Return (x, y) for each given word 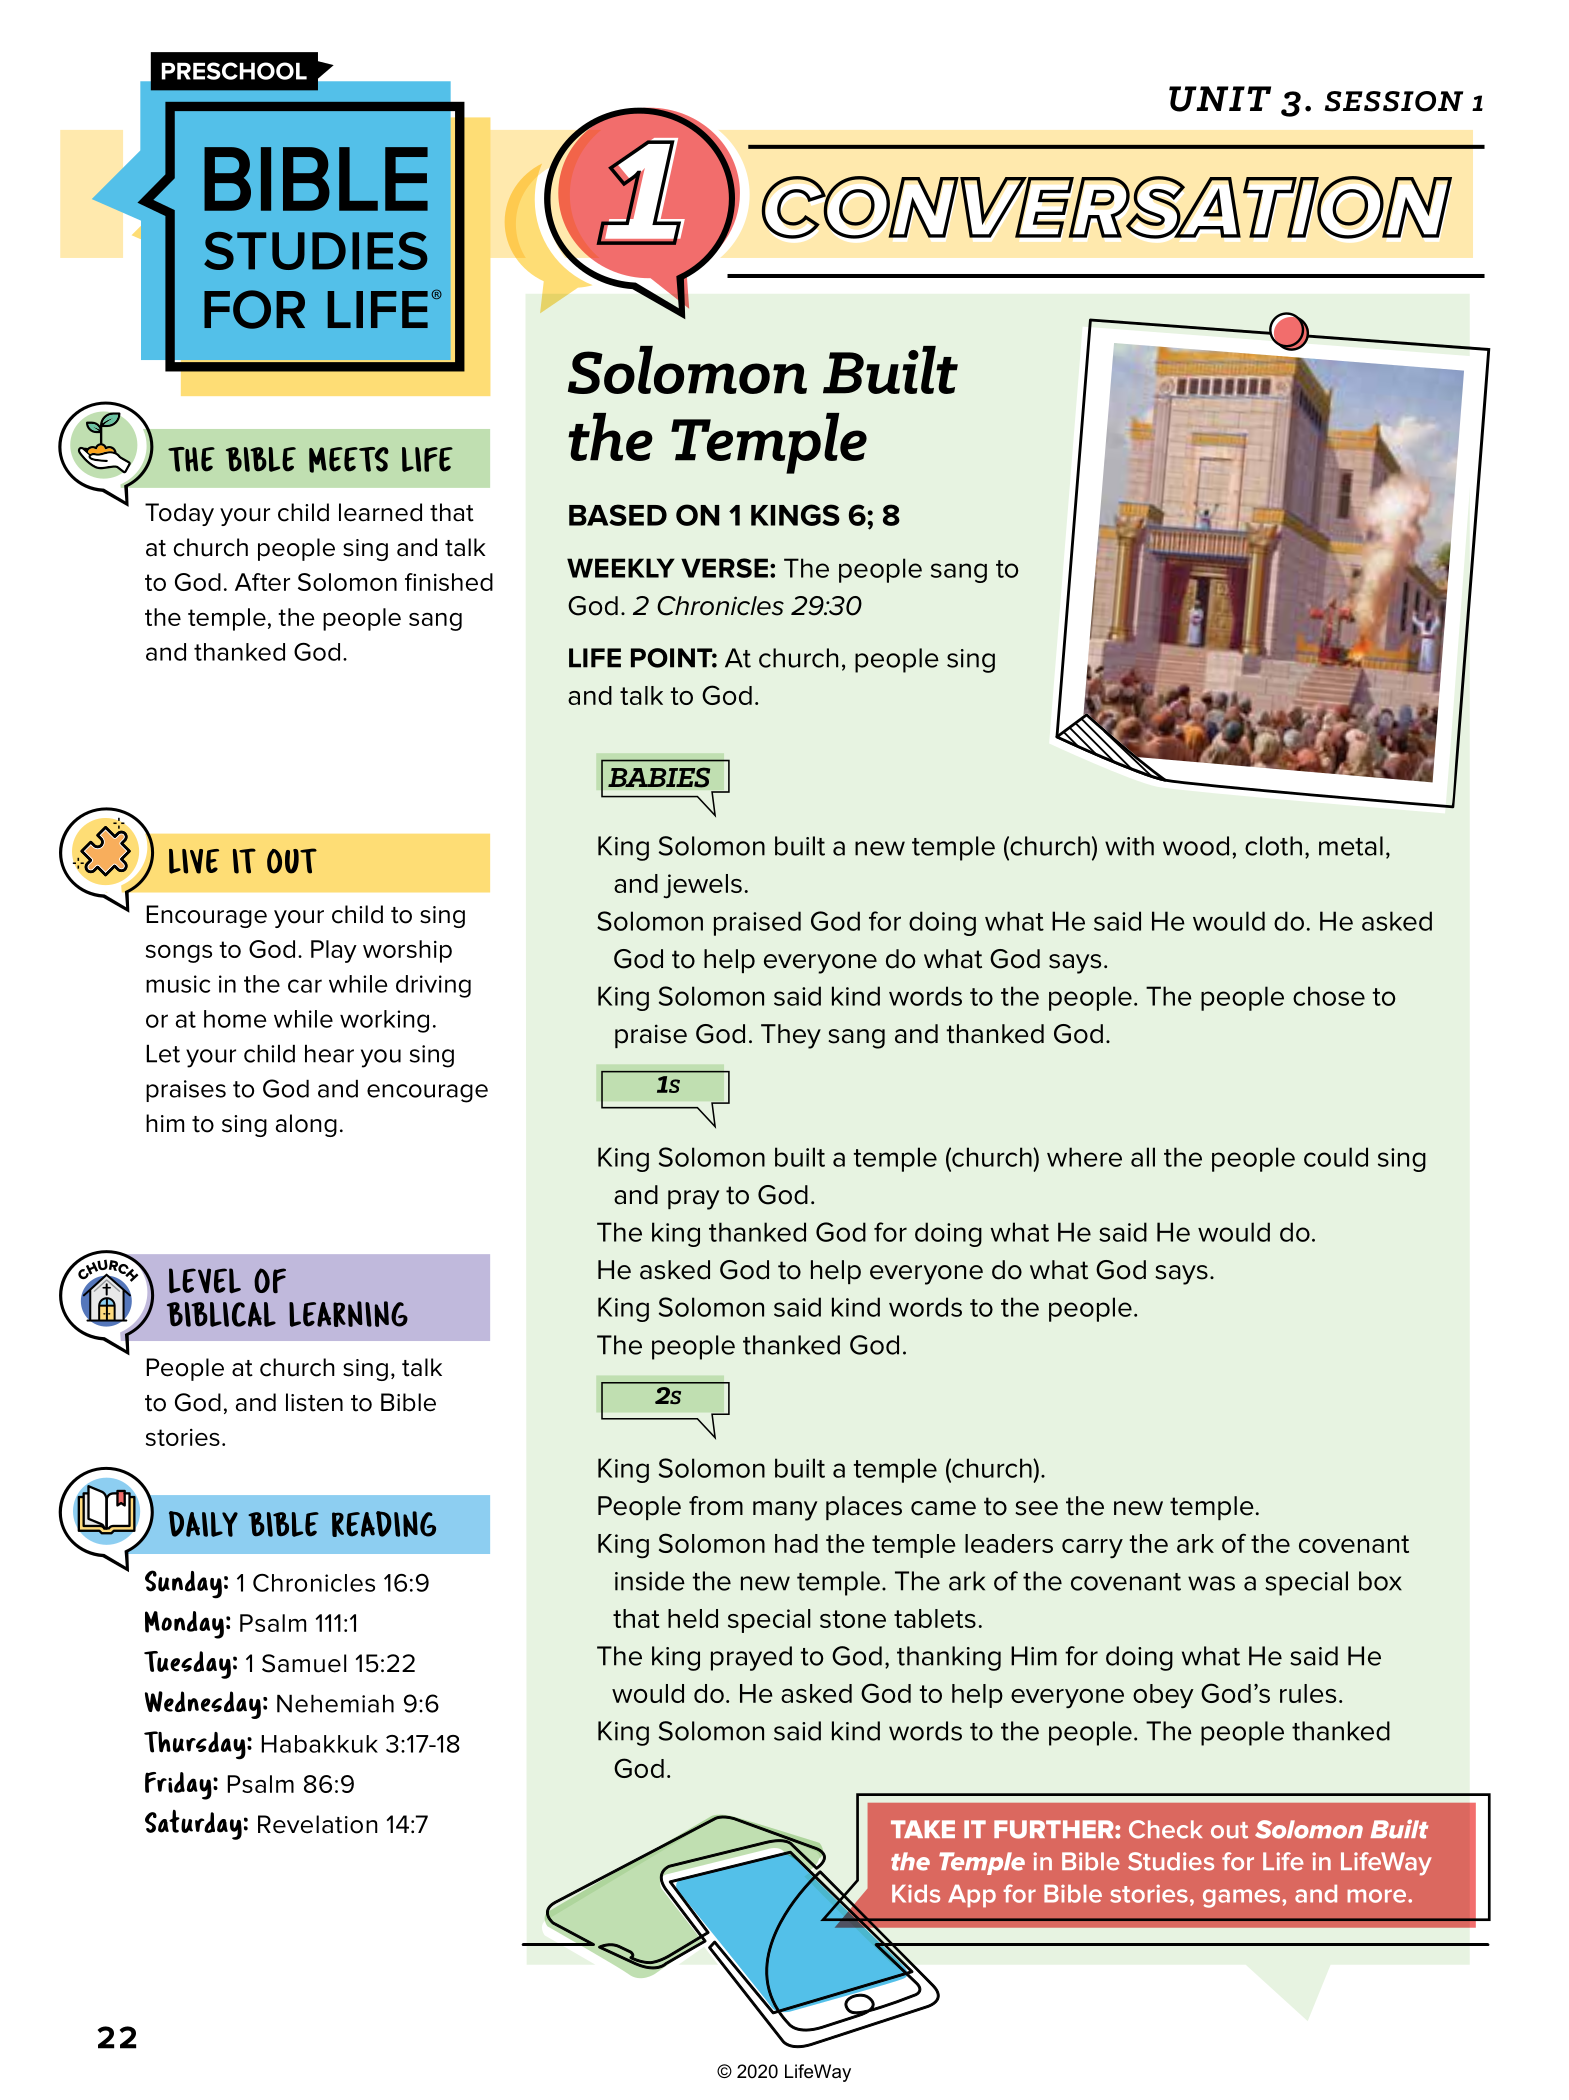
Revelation (318, 1824)
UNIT (1220, 99)
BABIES (659, 777)
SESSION (1394, 101)
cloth (1273, 846)
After (262, 582)
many (785, 1511)
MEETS (349, 460)
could (1336, 1157)
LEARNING (348, 1314)
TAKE (923, 1829)
